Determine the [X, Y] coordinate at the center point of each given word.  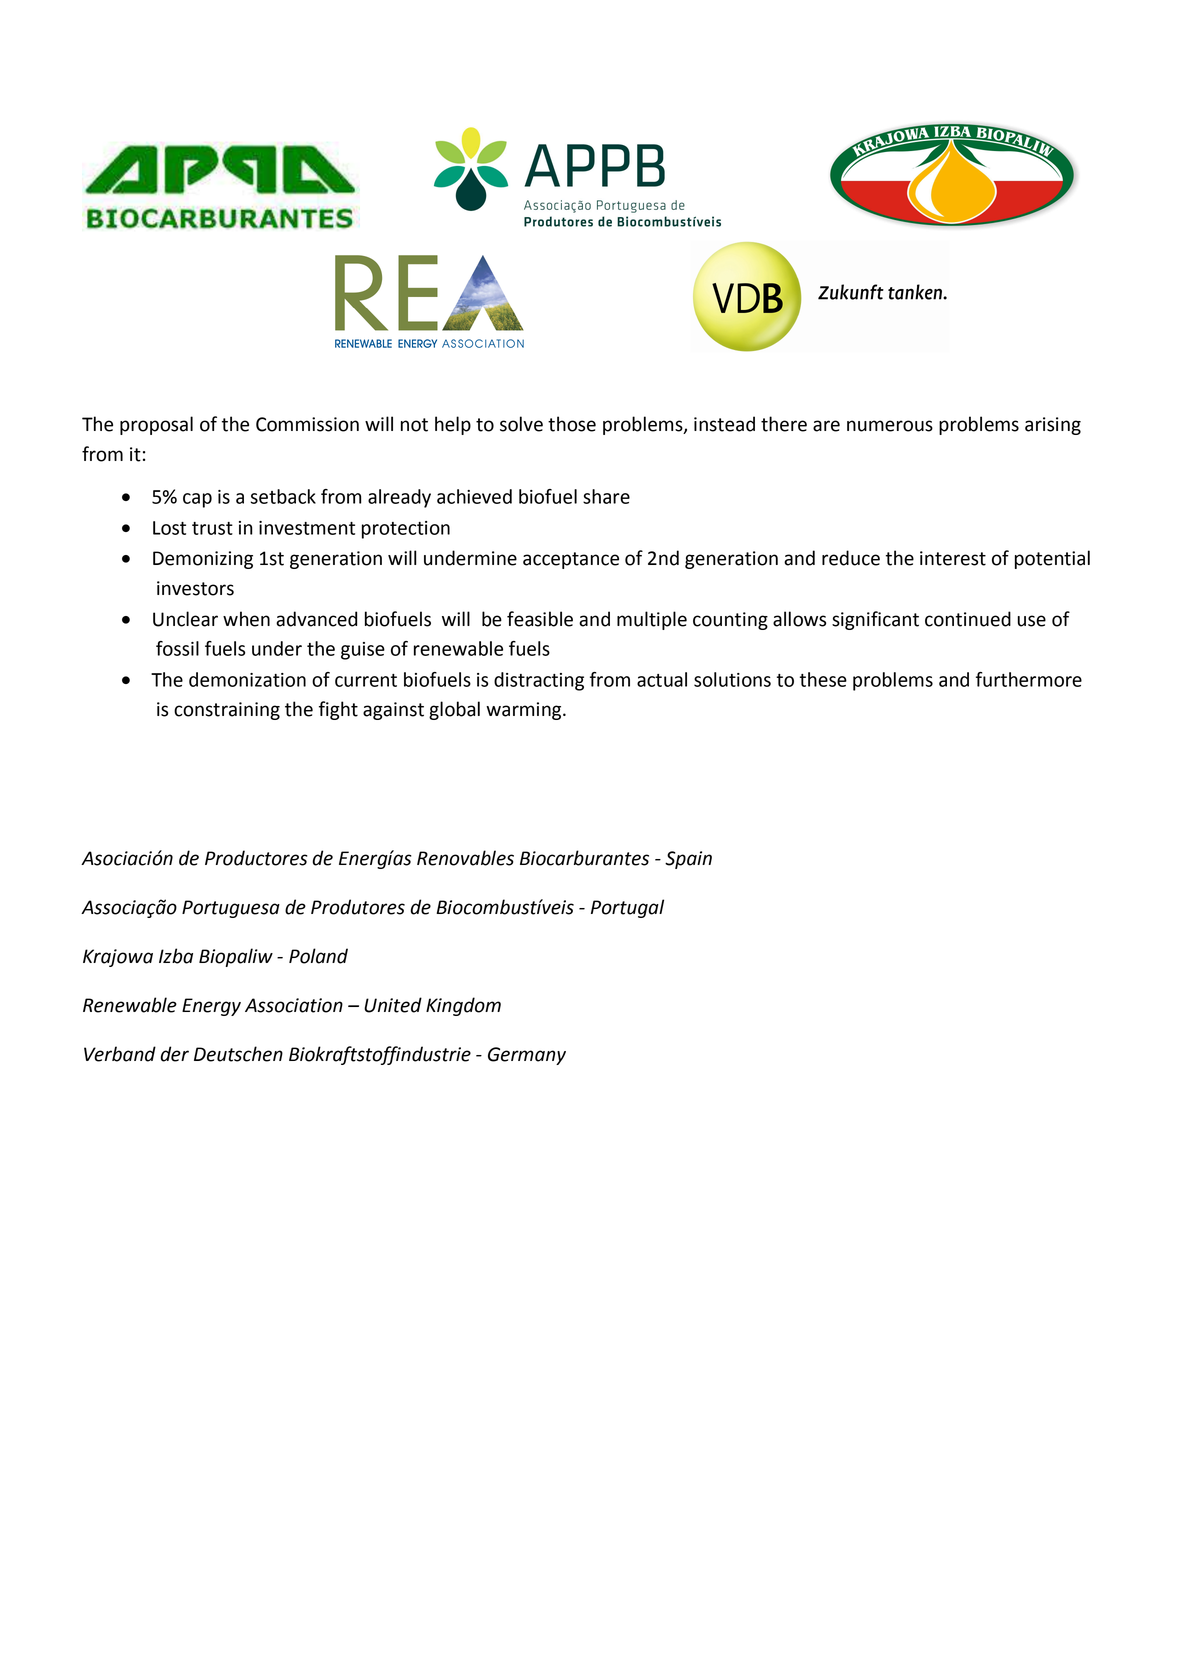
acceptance [571, 560]
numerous [890, 426]
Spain [688, 860]
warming [525, 711]
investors [195, 588]
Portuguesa [231, 909]
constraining [227, 711]
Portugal [627, 908]
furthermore [1029, 679]
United [393, 1005]
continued [968, 619]
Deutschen [238, 1054]
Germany [527, 1056]
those [572, 424]
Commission [307, 424]
